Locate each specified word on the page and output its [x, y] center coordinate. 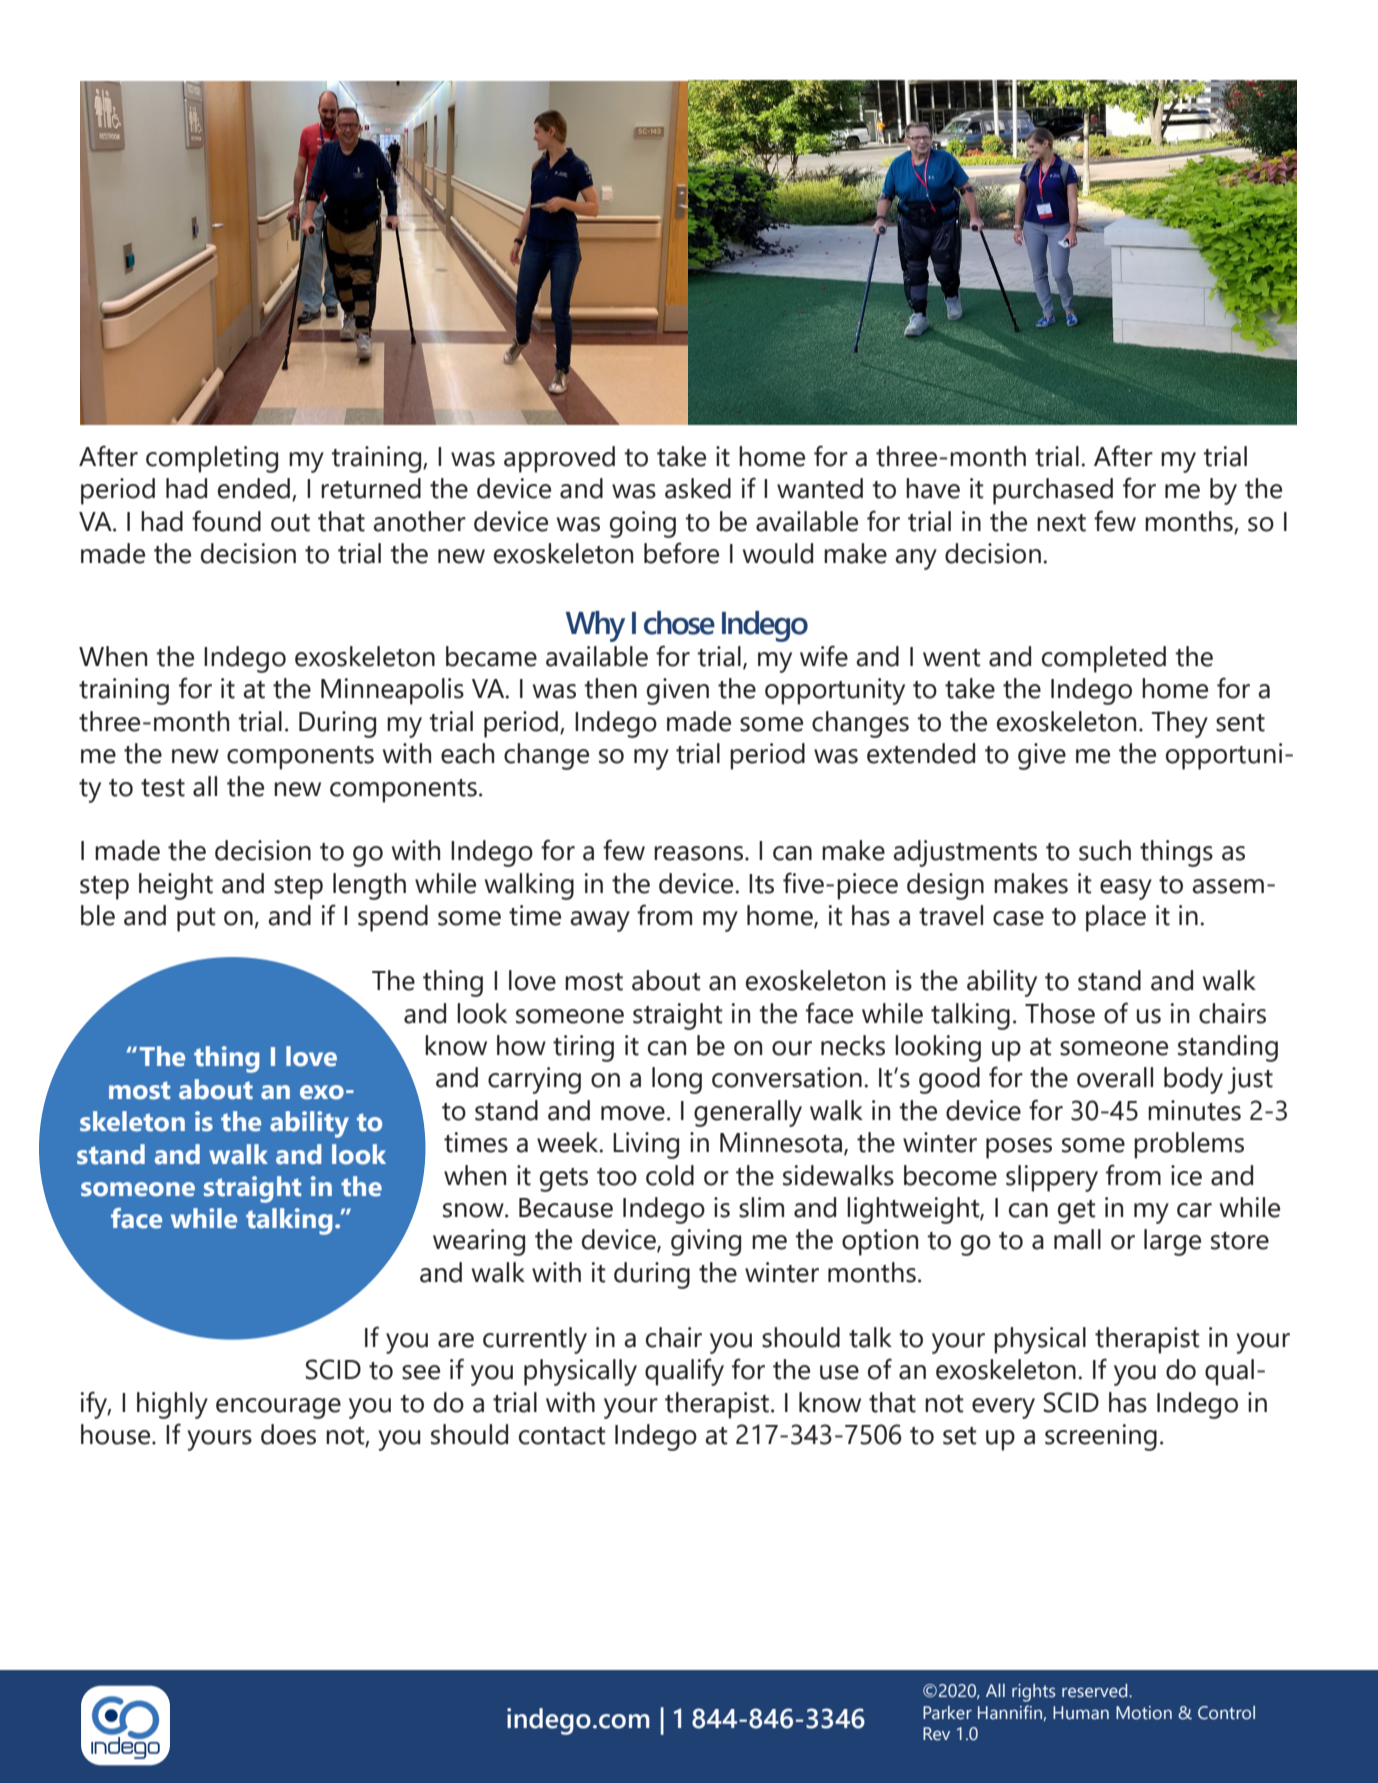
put [196, 920]
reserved [1096, 1691]
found [226, 521]
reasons [698, 853]
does [288, 1434]
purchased [1053, 491]
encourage [278, 1408]
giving [706, 1242]
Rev [936, 1734]
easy [1126, 889]
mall [1077, 1239]
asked [698, 488]
